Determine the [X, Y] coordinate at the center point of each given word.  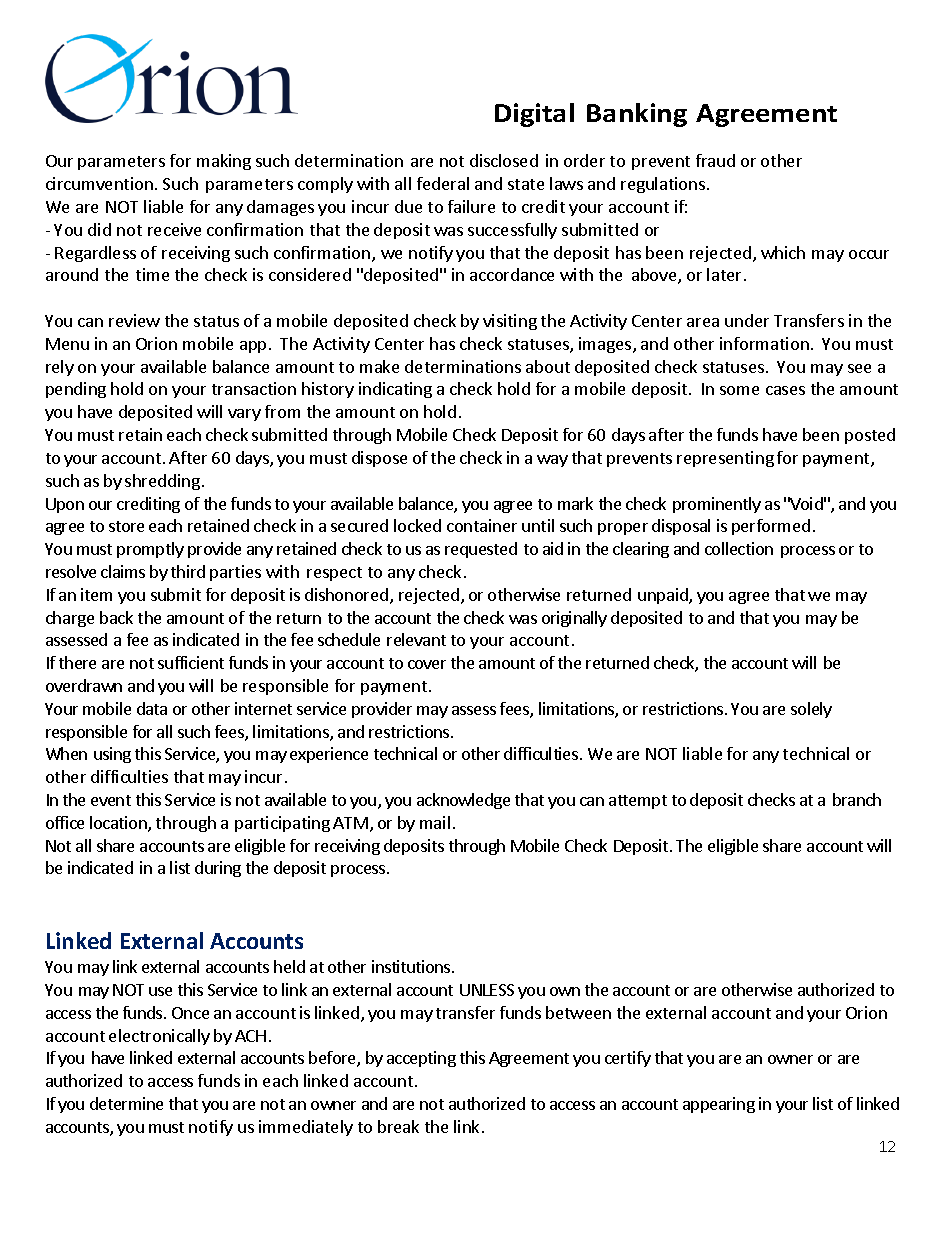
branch [857, 799]
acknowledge [463, 801]
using [112, 755]
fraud [715, 160]
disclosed [504, 160]
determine [126, 1103]
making [224, 162]
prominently [717, 505]
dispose [379, 459]
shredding [162, 482]
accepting [421, 1059]
